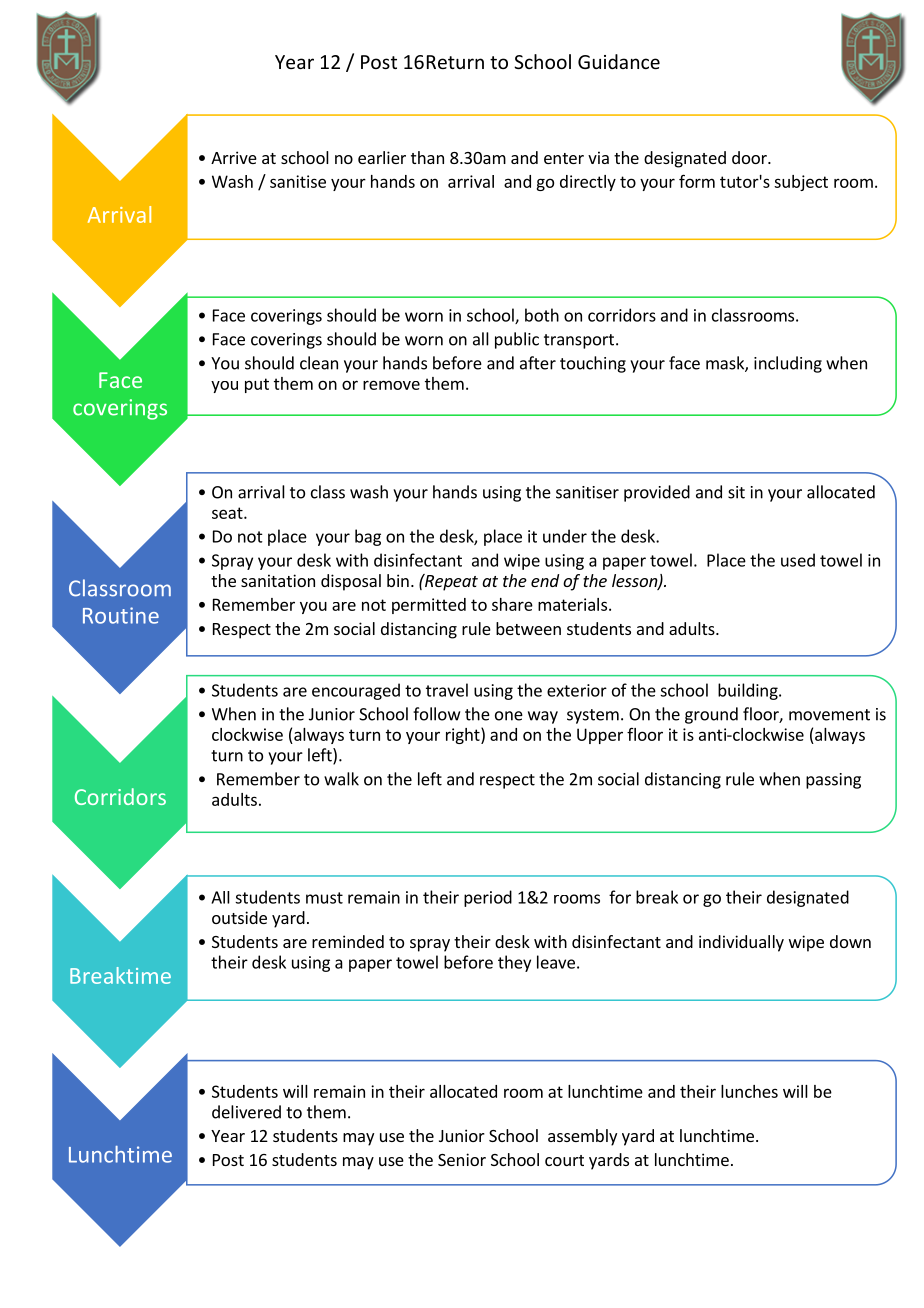 Image resolution: width=924 pixels, height=1308 pixels. Describe the element at coordinates (788, 364) in the document. I see `including` at that location.
